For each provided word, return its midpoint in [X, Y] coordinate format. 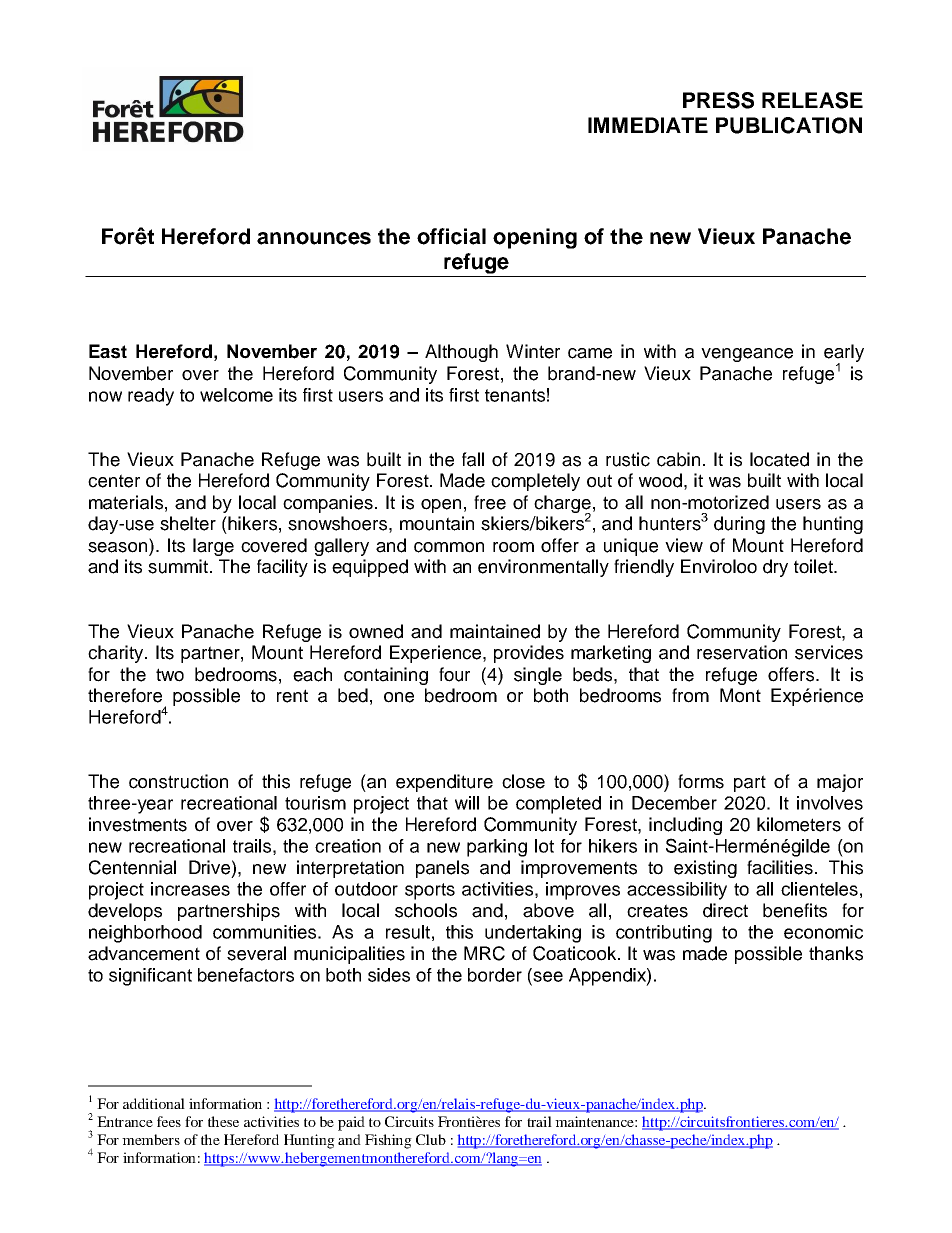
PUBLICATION [789, 125]
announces [314, 238]
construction [178, 781]
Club [431, 1139]
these [223, 1121]
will [467, 803]
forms [701, 781]
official [451, 236]
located [779, 459]
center [114, 481]
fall [473, 459]
